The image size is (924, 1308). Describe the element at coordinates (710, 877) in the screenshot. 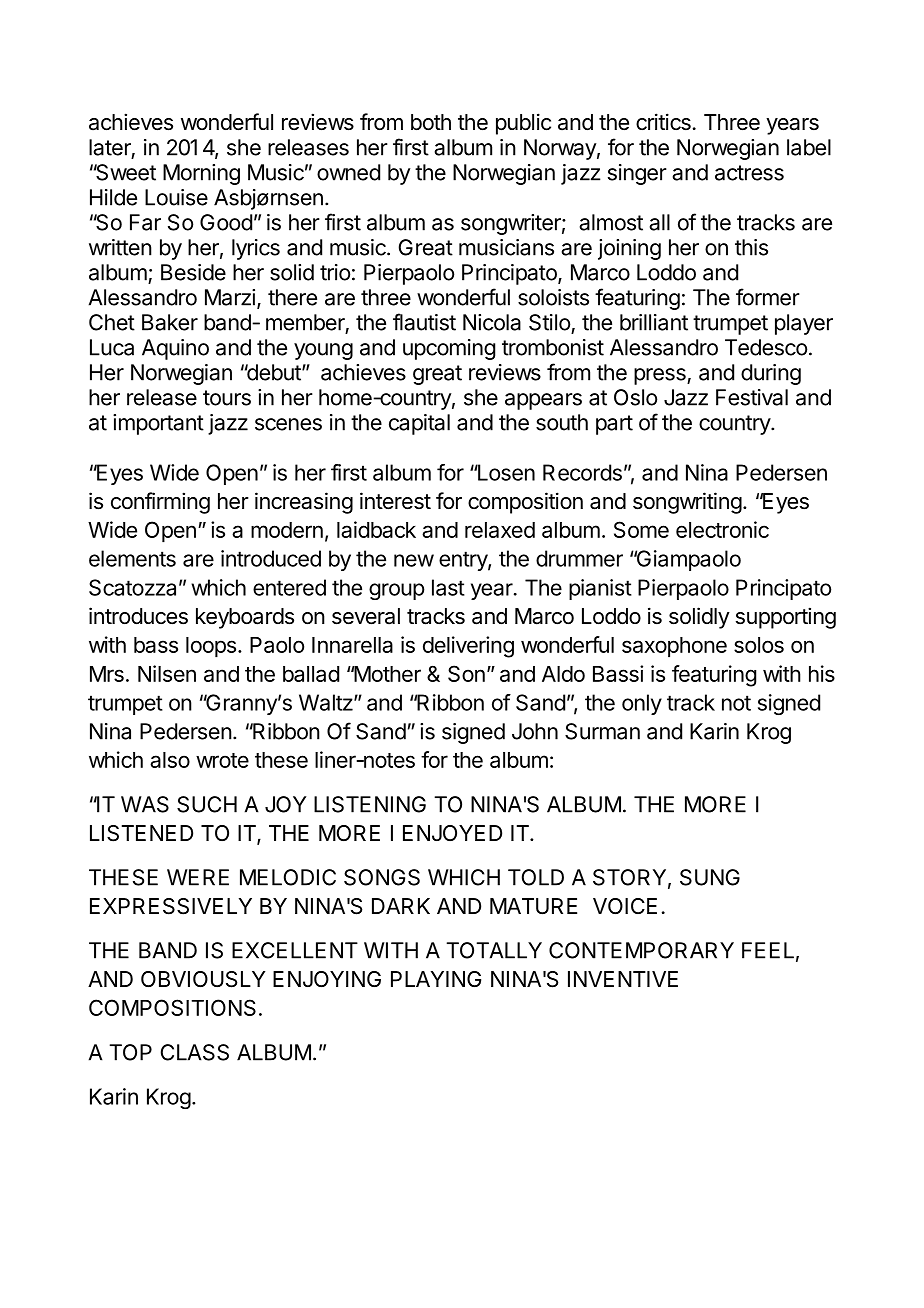

I see `SUNG` at that location.
